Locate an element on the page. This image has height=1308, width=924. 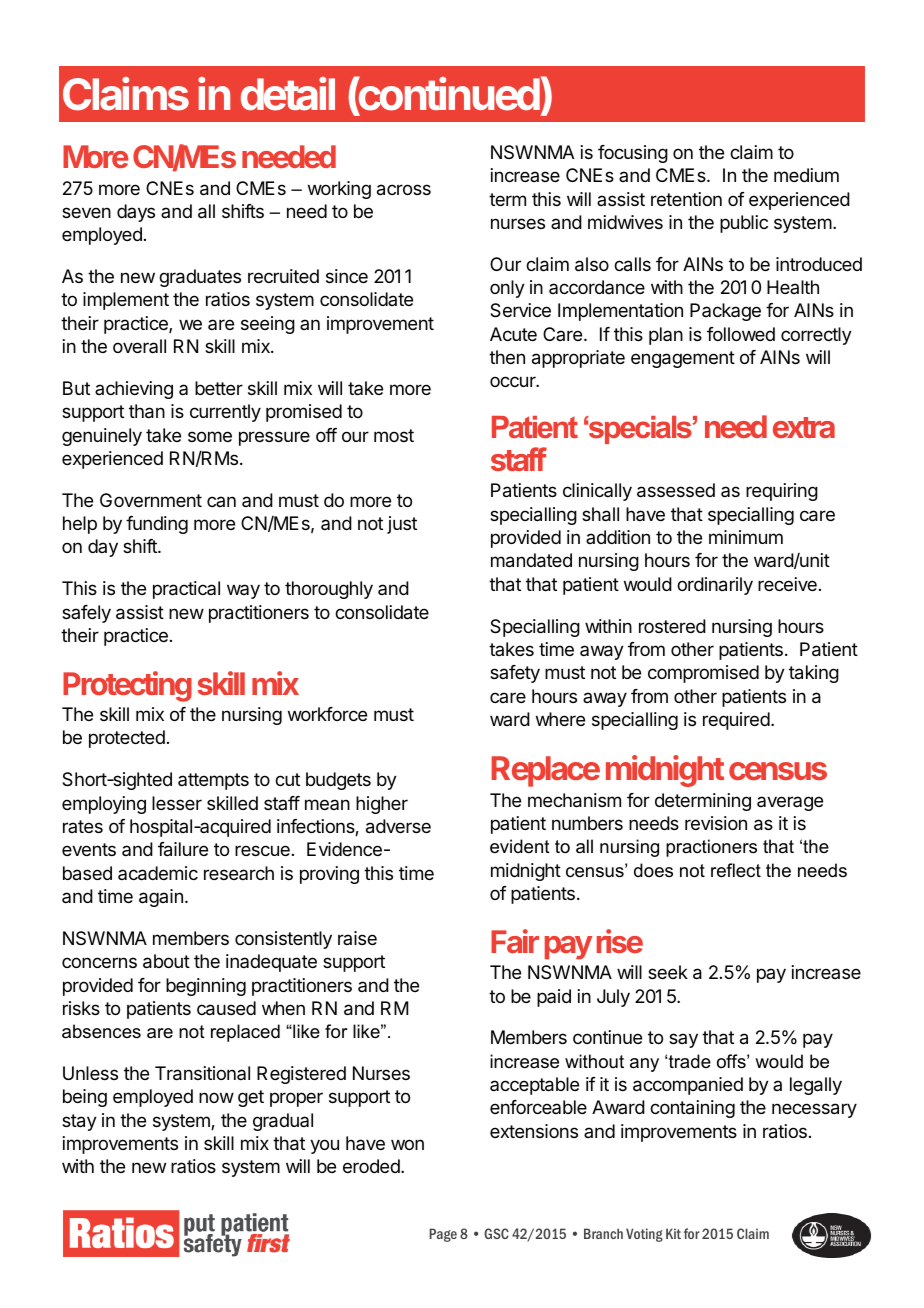
engagement is located at coordinates (683, 359).
